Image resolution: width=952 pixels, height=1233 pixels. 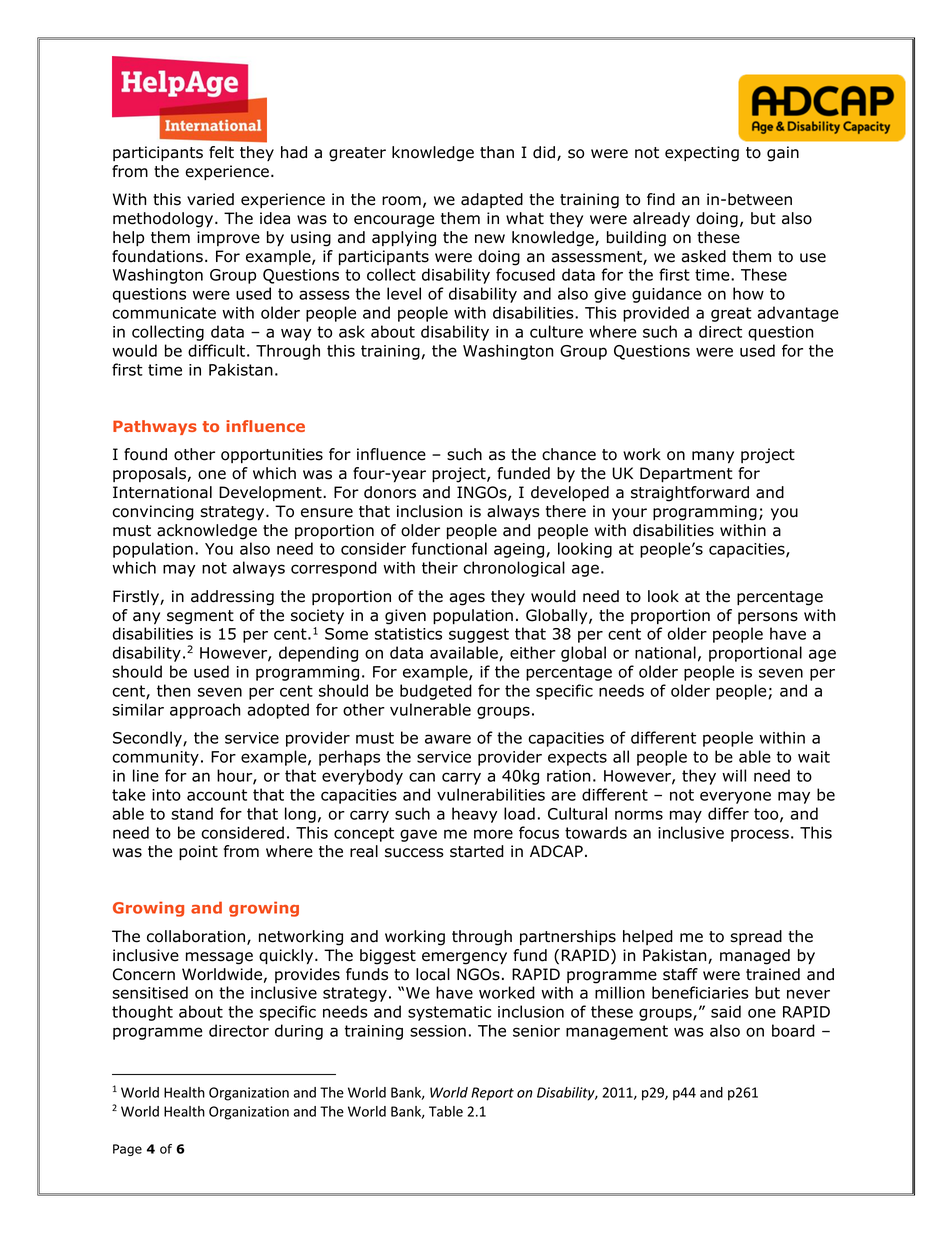 I want to click on suggest, so click(x=479, y=635).
